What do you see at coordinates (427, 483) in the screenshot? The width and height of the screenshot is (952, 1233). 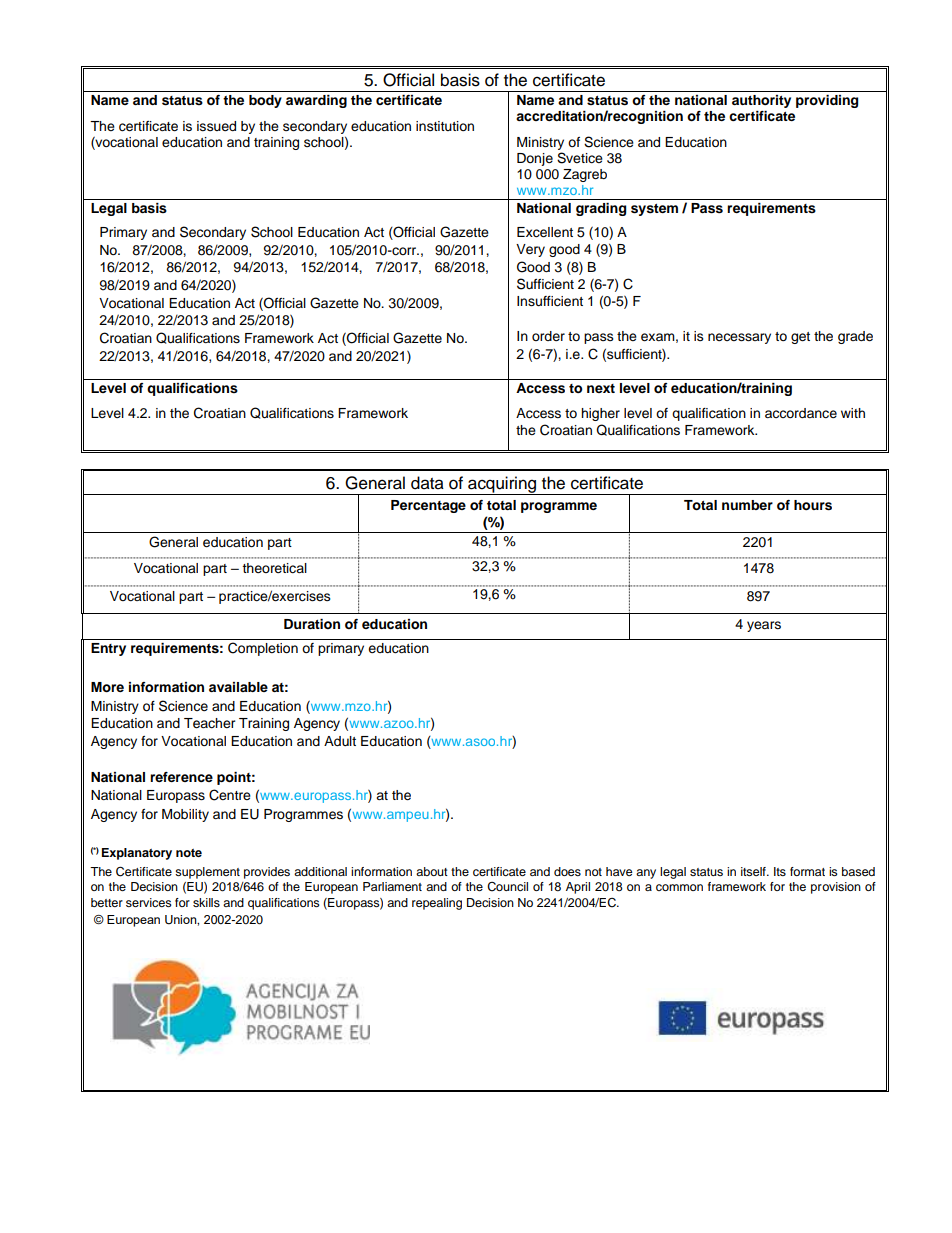 I see `data` at bounding box center [427, 483].
